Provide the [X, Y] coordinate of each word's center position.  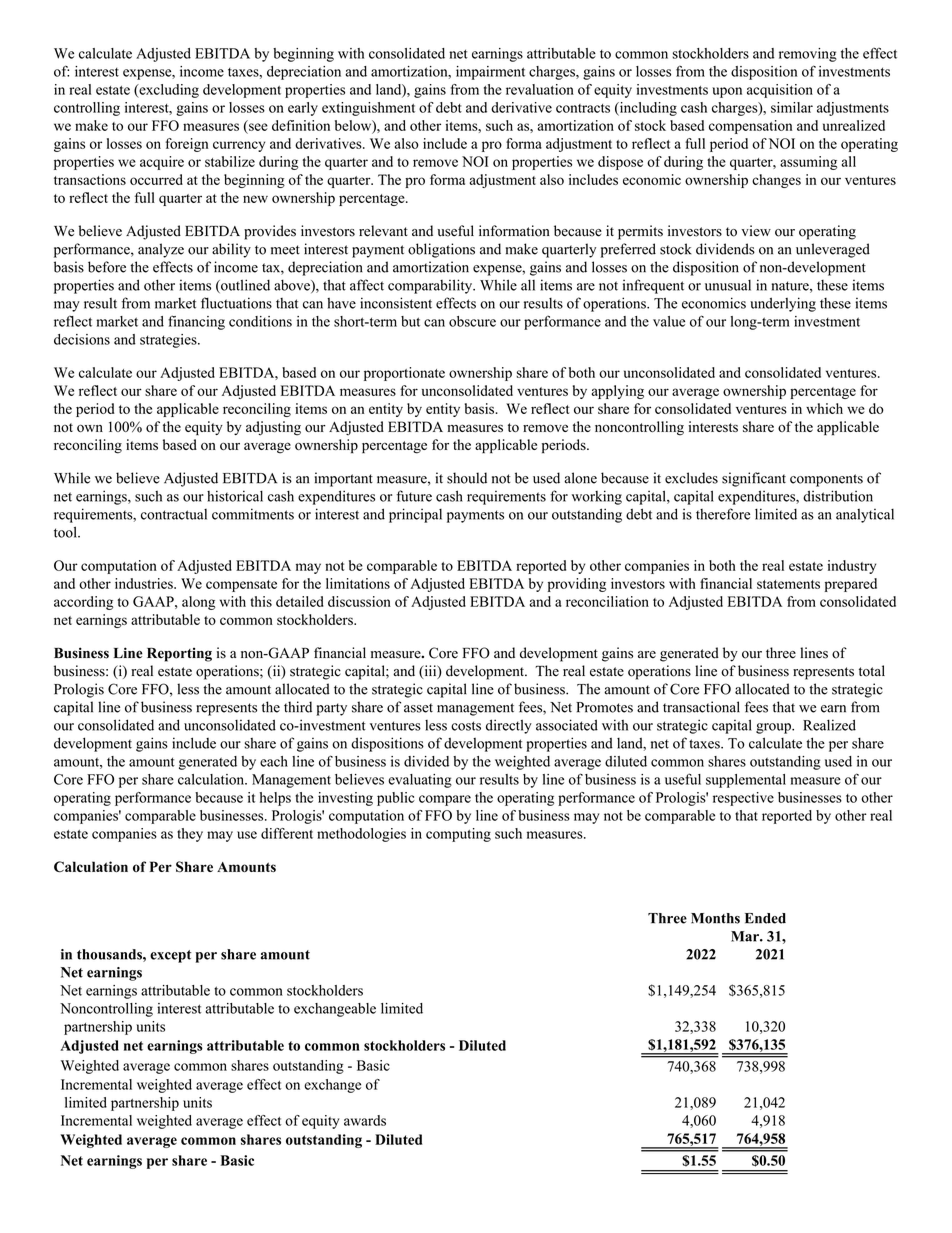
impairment [490, 73]
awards [365, 1120]
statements [788, 584]
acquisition [780, 91]
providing [577, 585]
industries [145, 583]
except [171, 956]
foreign [187, 145]
